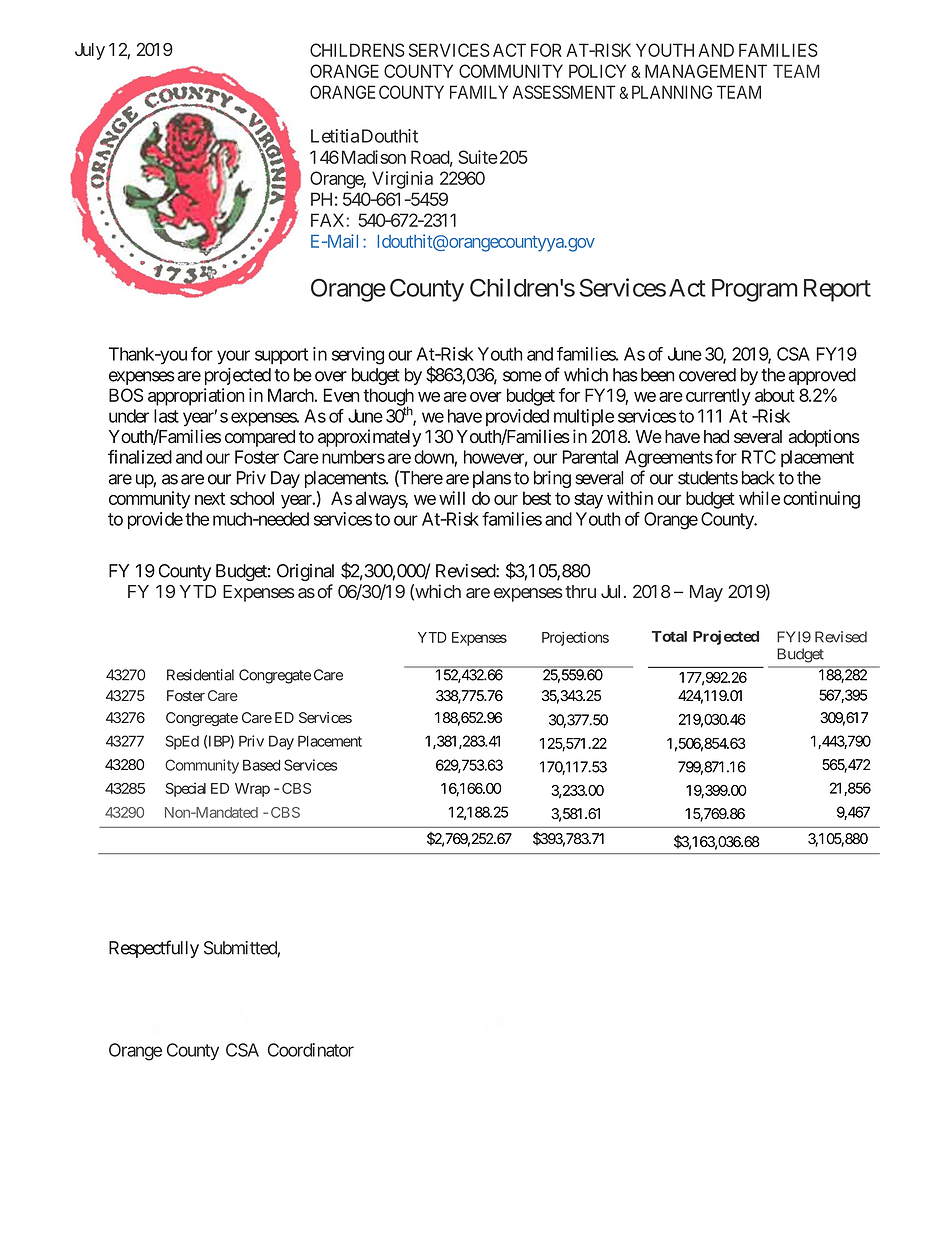 The image size is (952, 1233). Describe the element at coordinates (706, 593) in the screenshot. I see `May` at that location.
